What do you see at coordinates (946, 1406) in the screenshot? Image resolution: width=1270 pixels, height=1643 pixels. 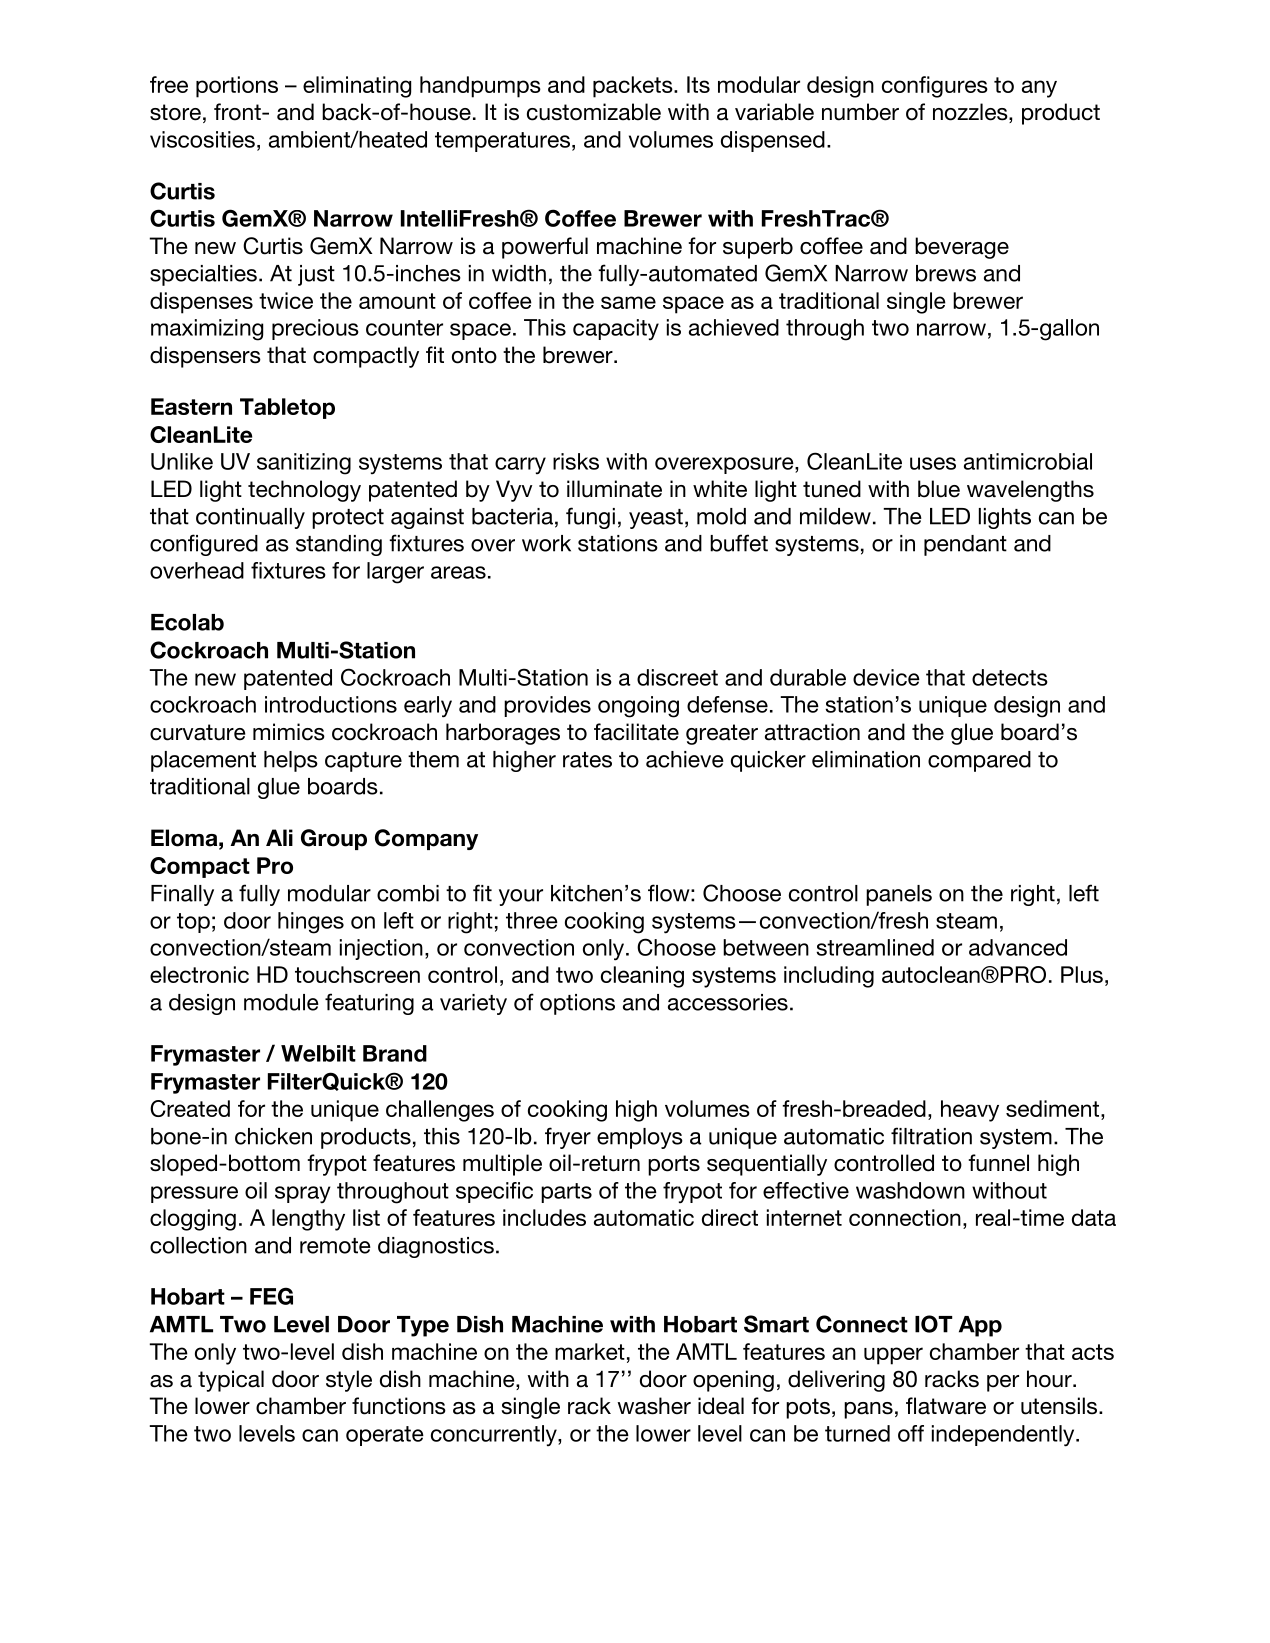 I see `flatware` at bounding box center [946, 1406].
